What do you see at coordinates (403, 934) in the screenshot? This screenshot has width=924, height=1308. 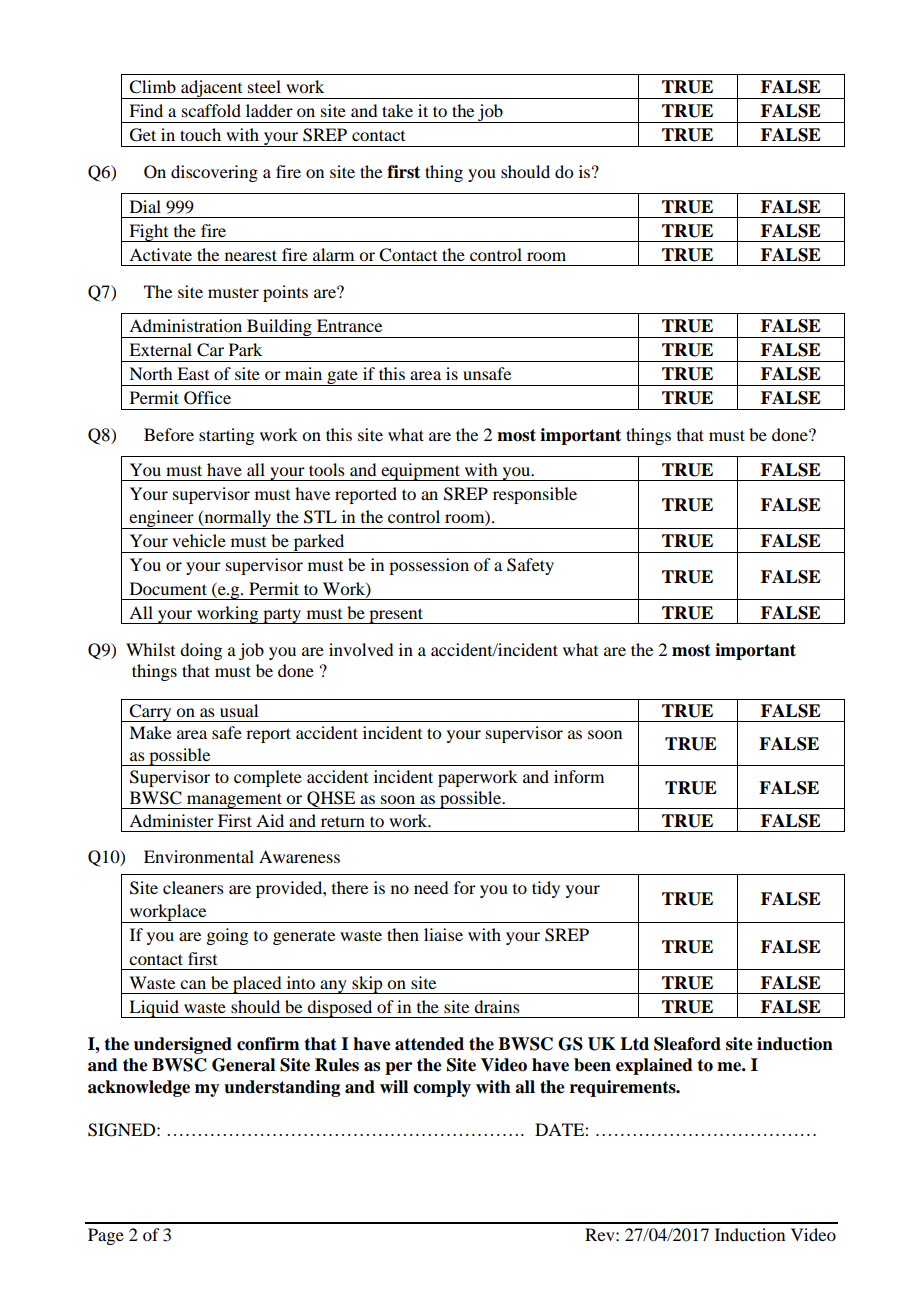 I see `then` at bounding box center [403, 934].
